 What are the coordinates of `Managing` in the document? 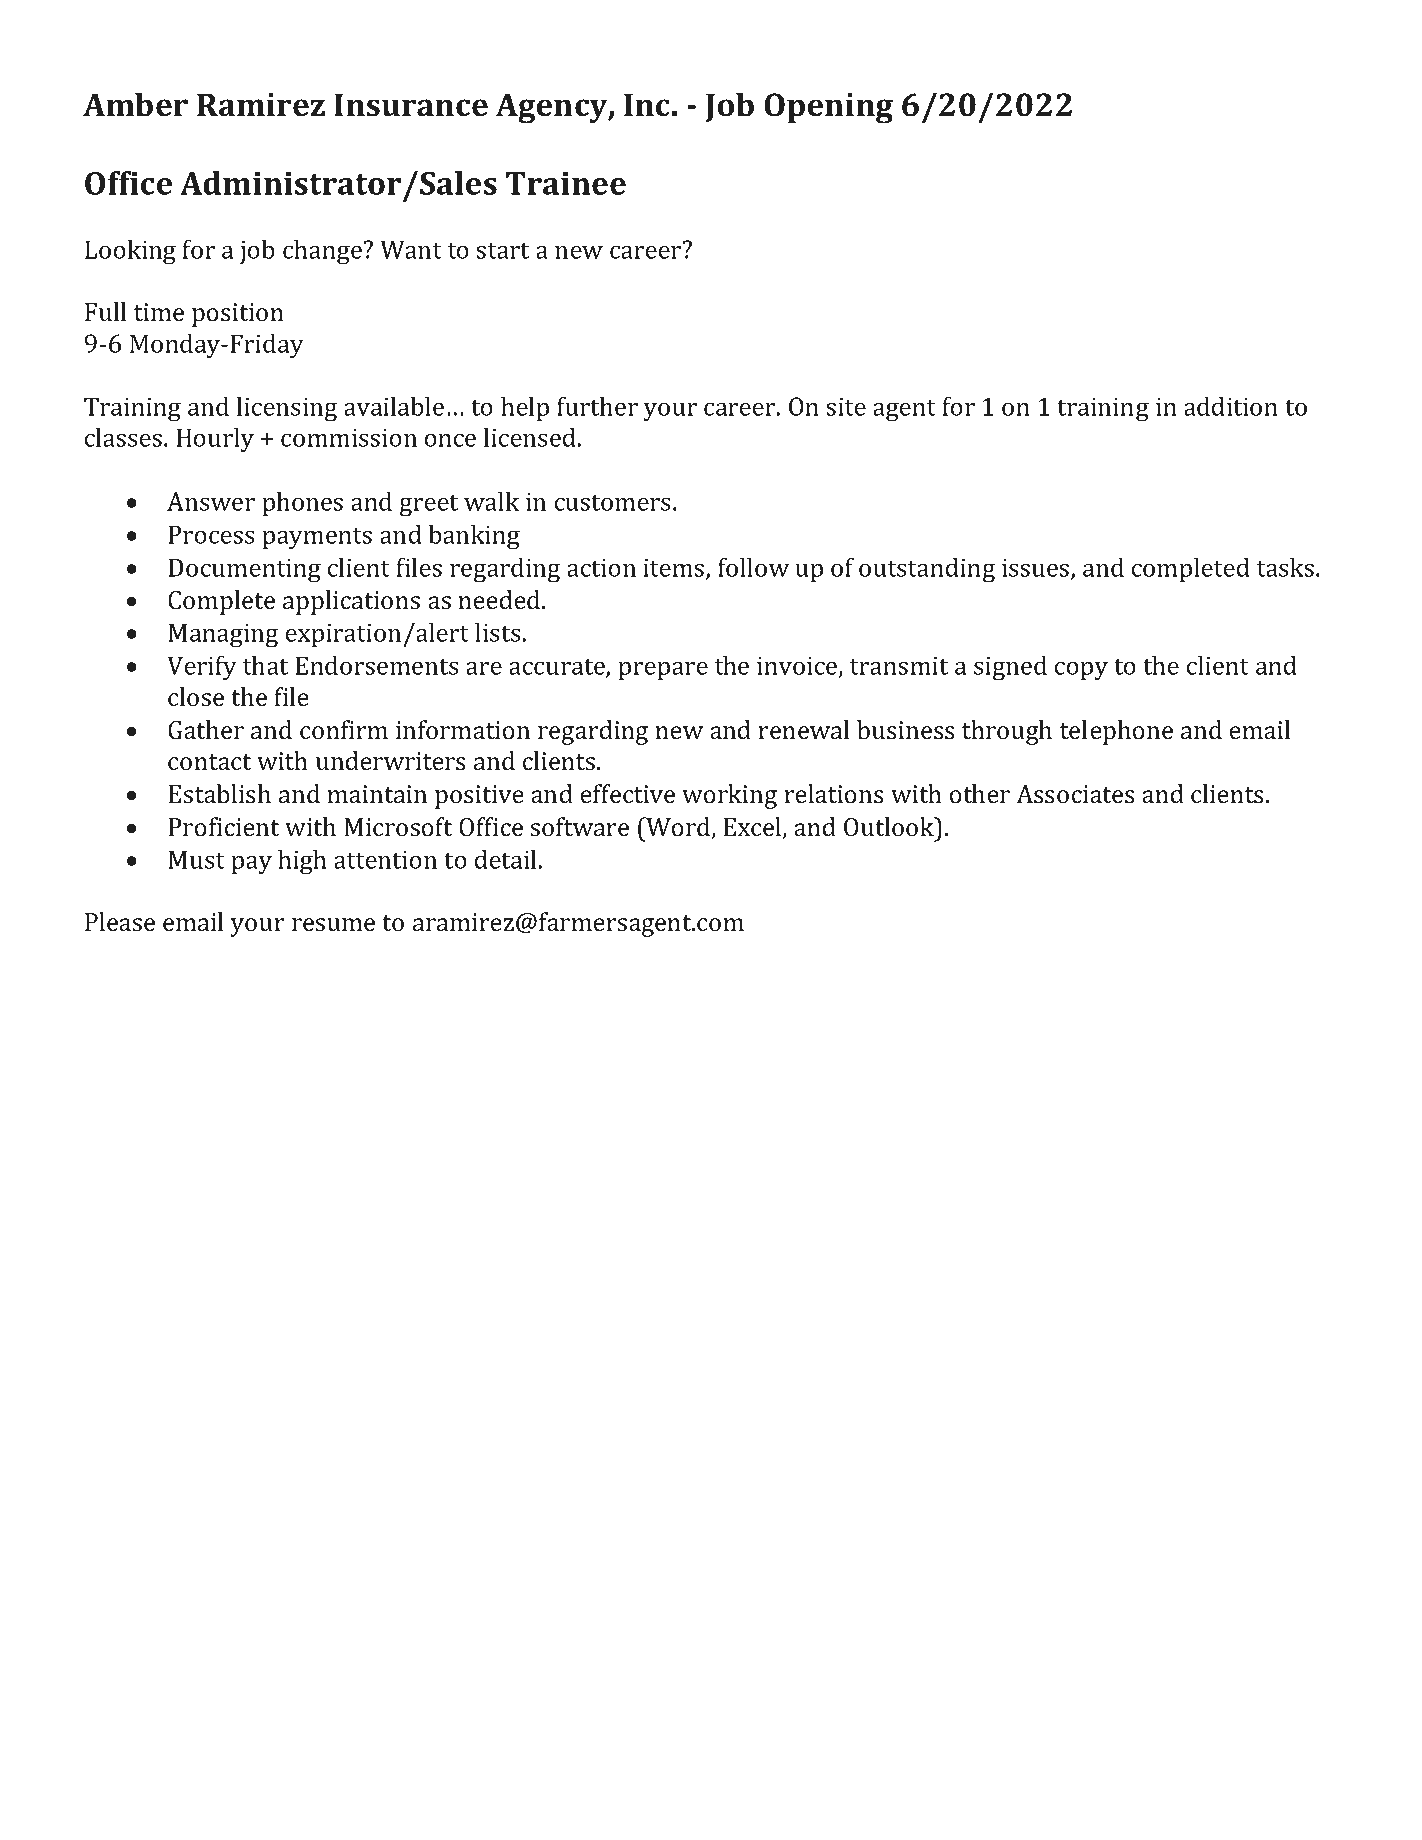 It's located at (223, 635).
